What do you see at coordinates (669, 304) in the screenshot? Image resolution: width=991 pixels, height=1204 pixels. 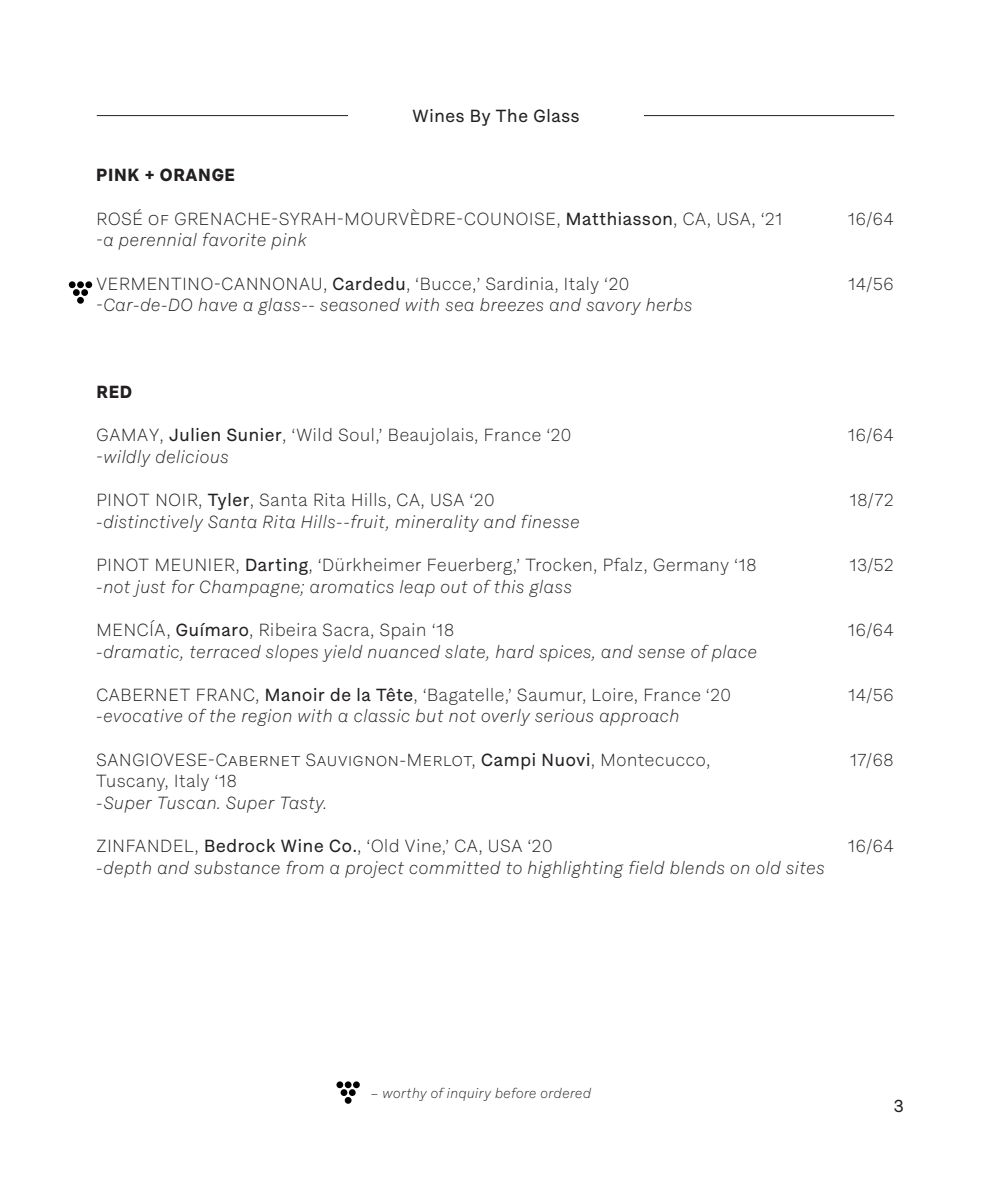 I see `herbs` at bounding box center [669, 304].
